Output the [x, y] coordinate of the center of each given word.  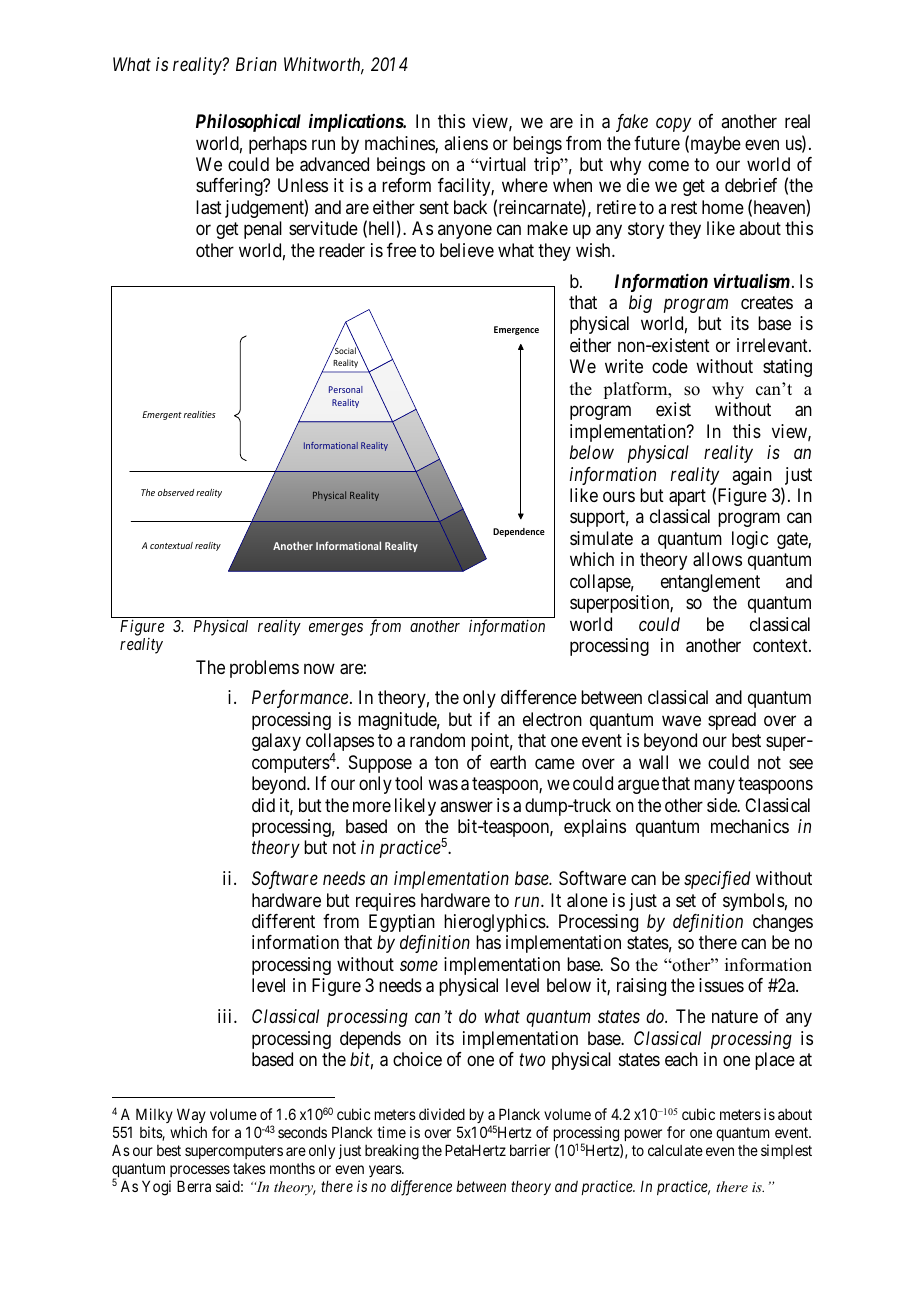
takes [249, 1168]
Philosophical [248, 123]
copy [673, 125]
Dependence [519, 532]
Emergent [162, 415]
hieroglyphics [495, 923]
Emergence [516, 330]
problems [264, 669]
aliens [466, 143]
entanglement [710, 583]
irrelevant [773, 345]
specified [717, 880]
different [283, 921]
